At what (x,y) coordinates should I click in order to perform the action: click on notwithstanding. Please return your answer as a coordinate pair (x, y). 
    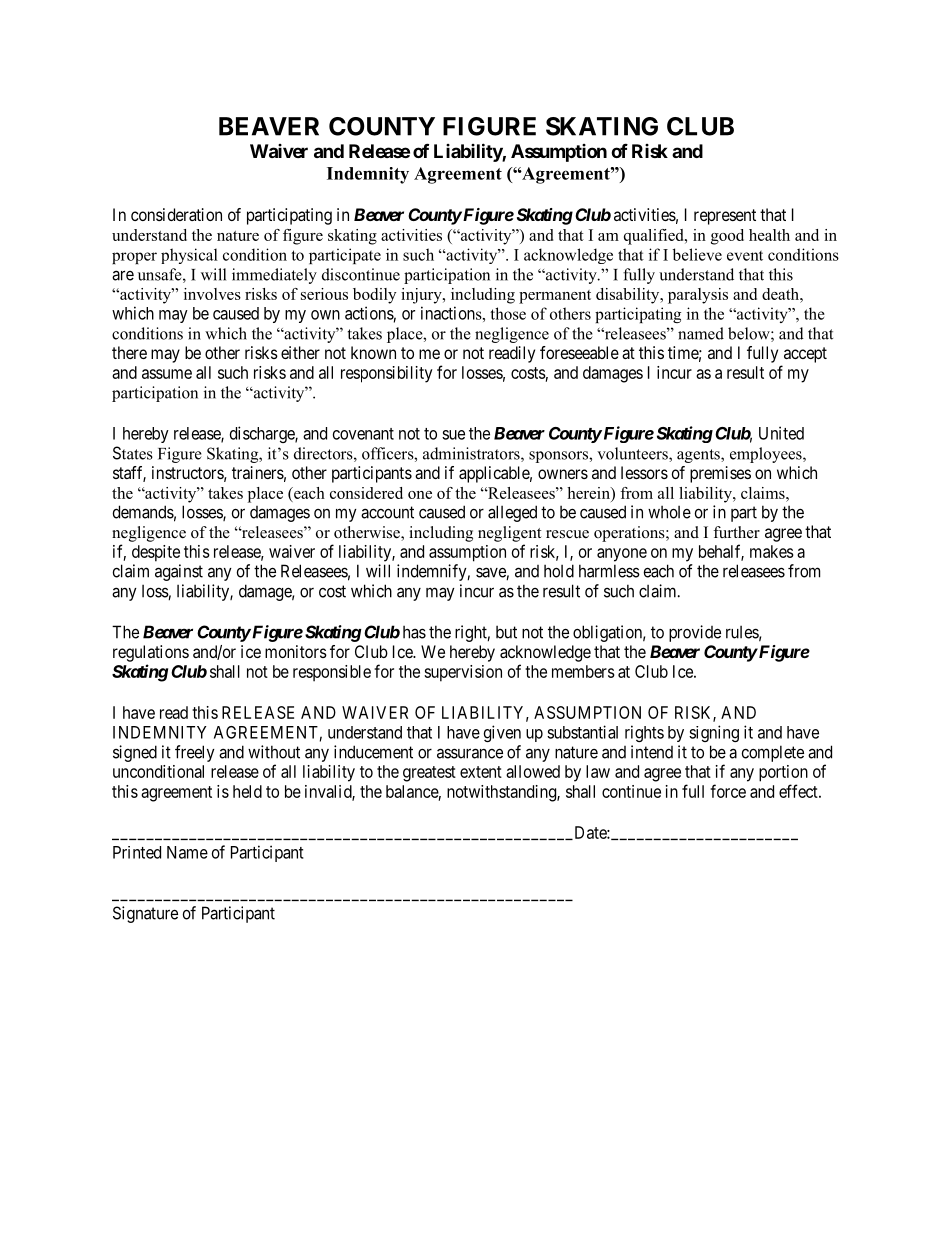
    Looking at the image, I should click on (502, 793).
